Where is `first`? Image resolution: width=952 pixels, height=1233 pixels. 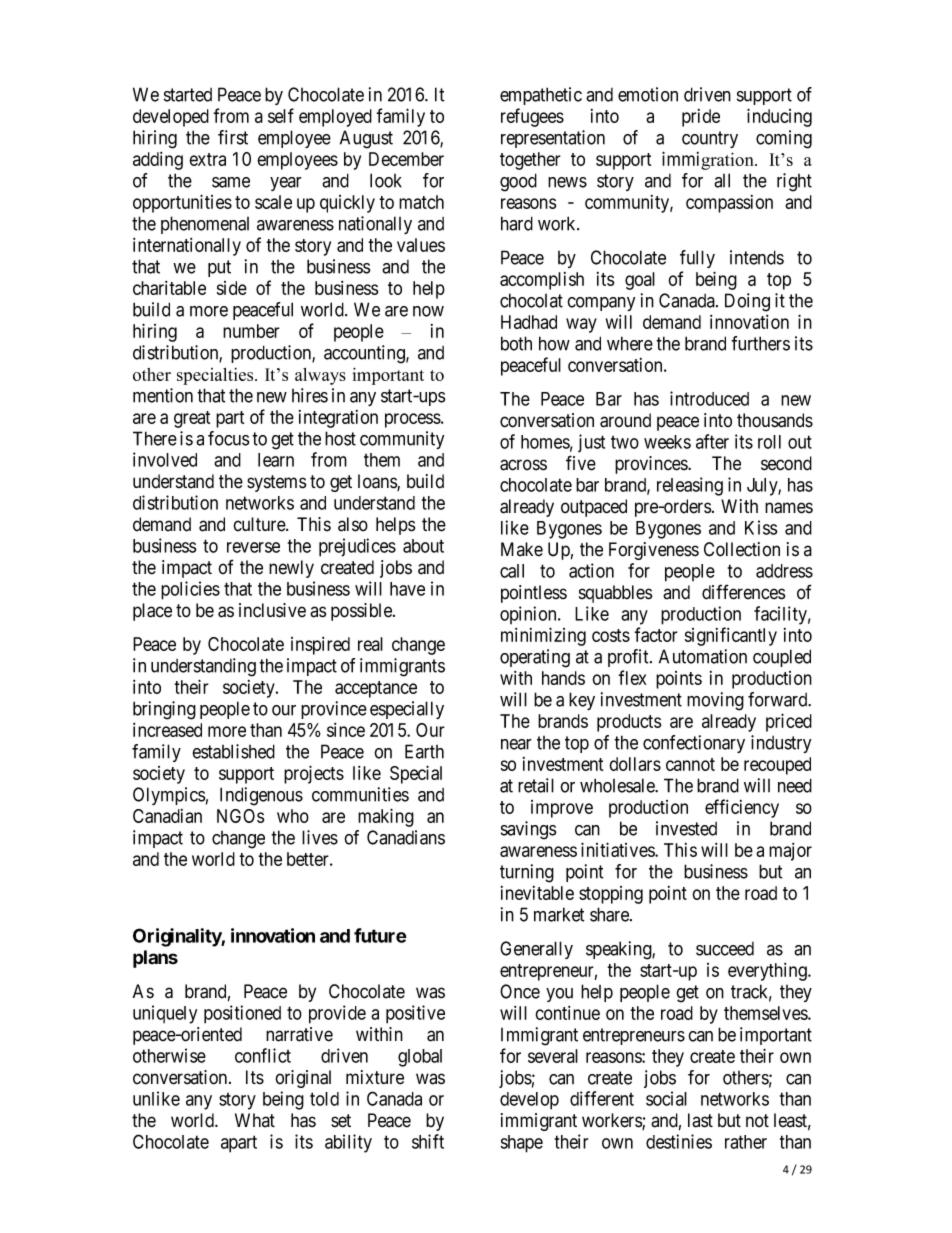
first is located at coordinates (233, 137).
